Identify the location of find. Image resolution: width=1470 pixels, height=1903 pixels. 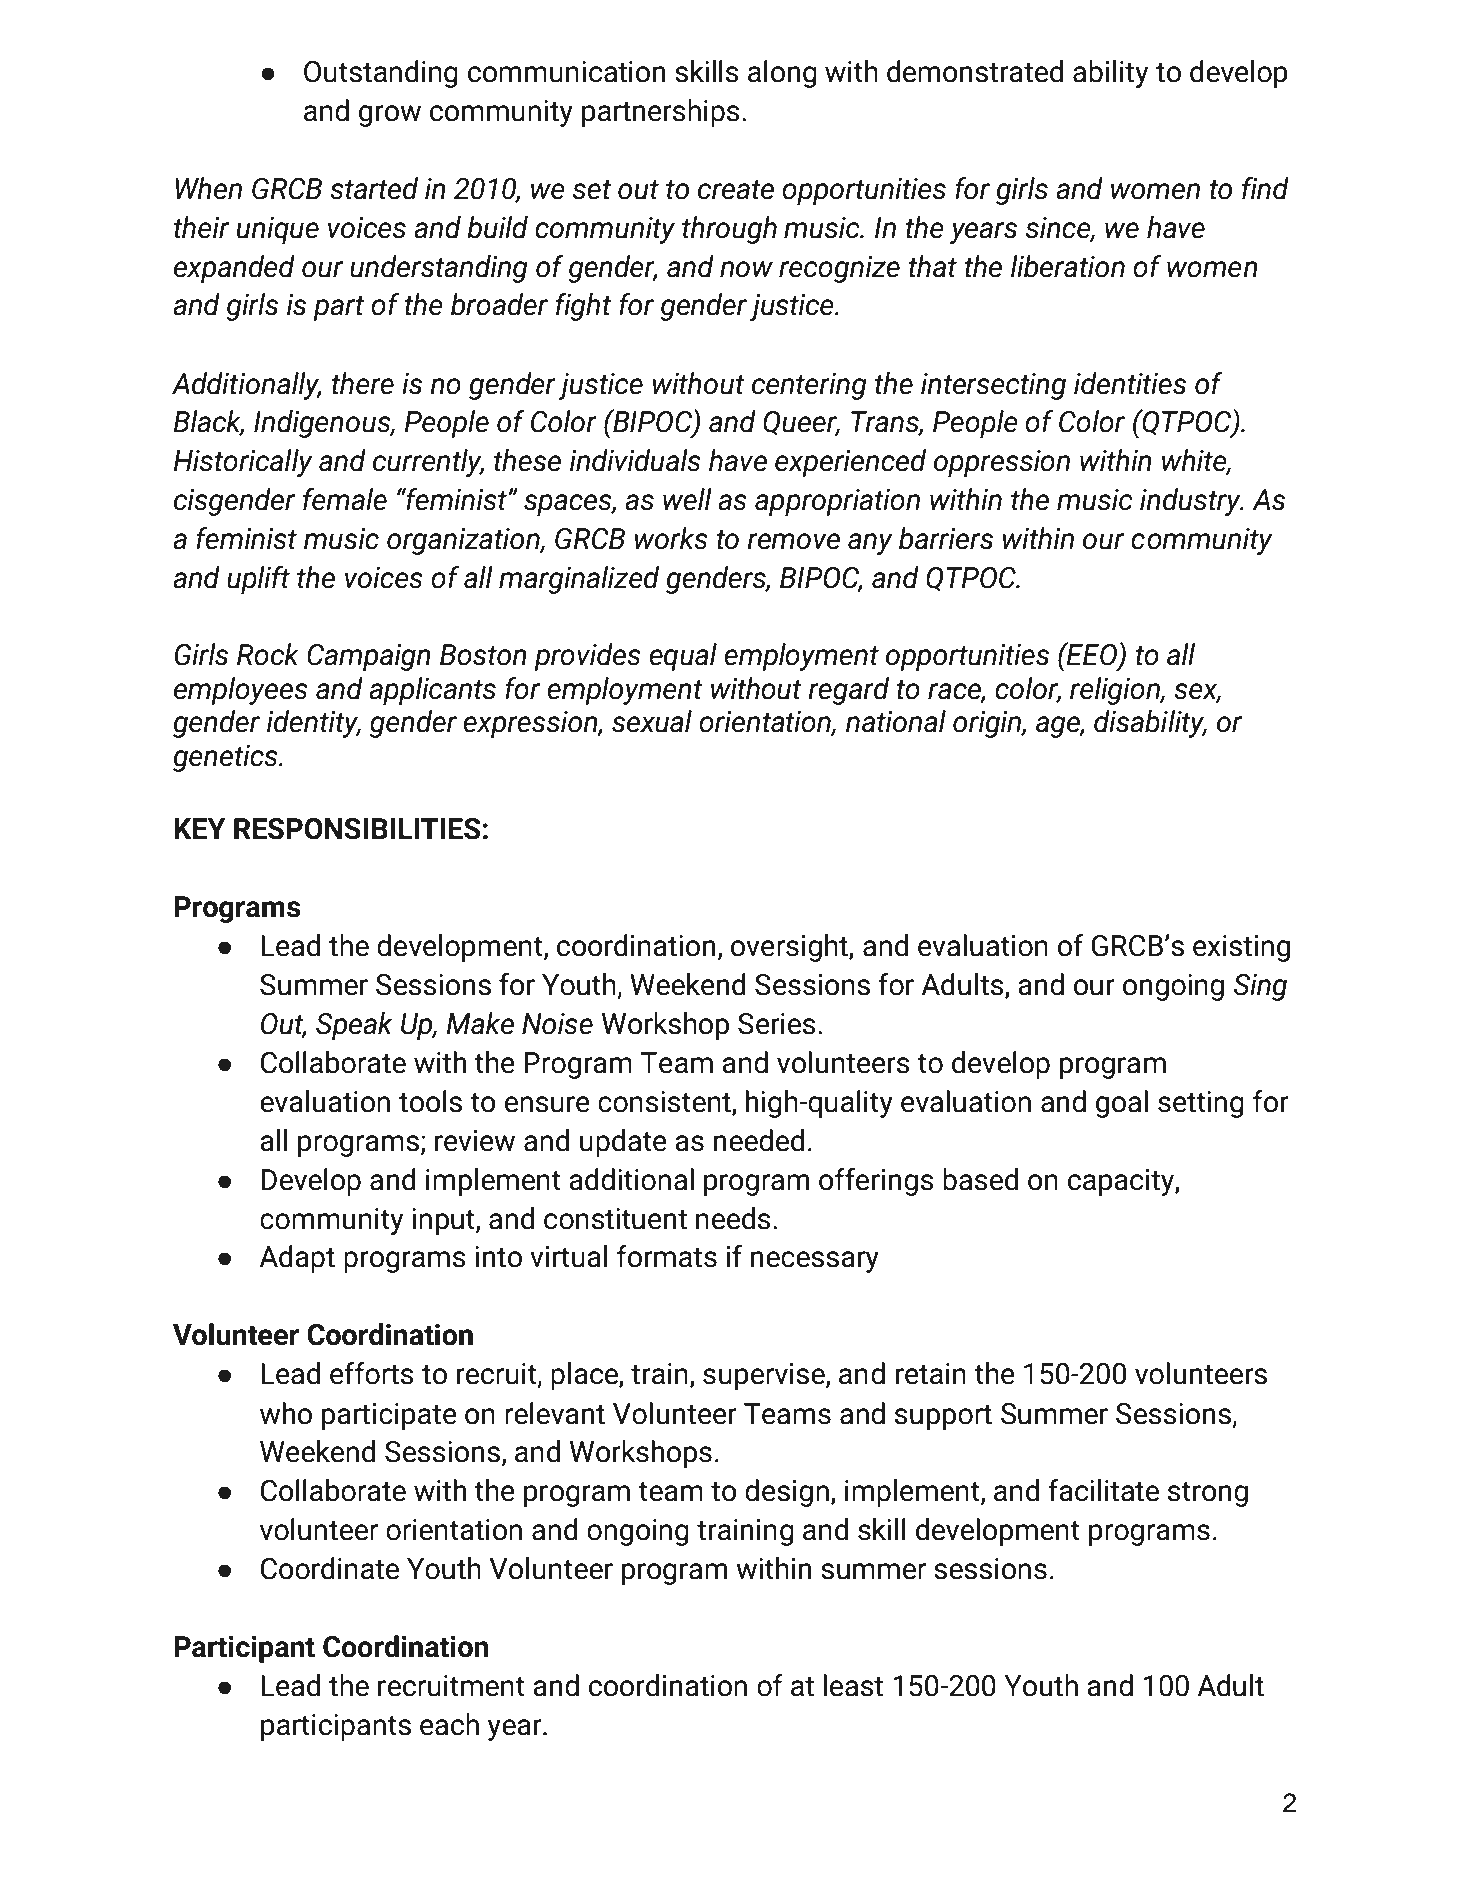
(1265, 188).
